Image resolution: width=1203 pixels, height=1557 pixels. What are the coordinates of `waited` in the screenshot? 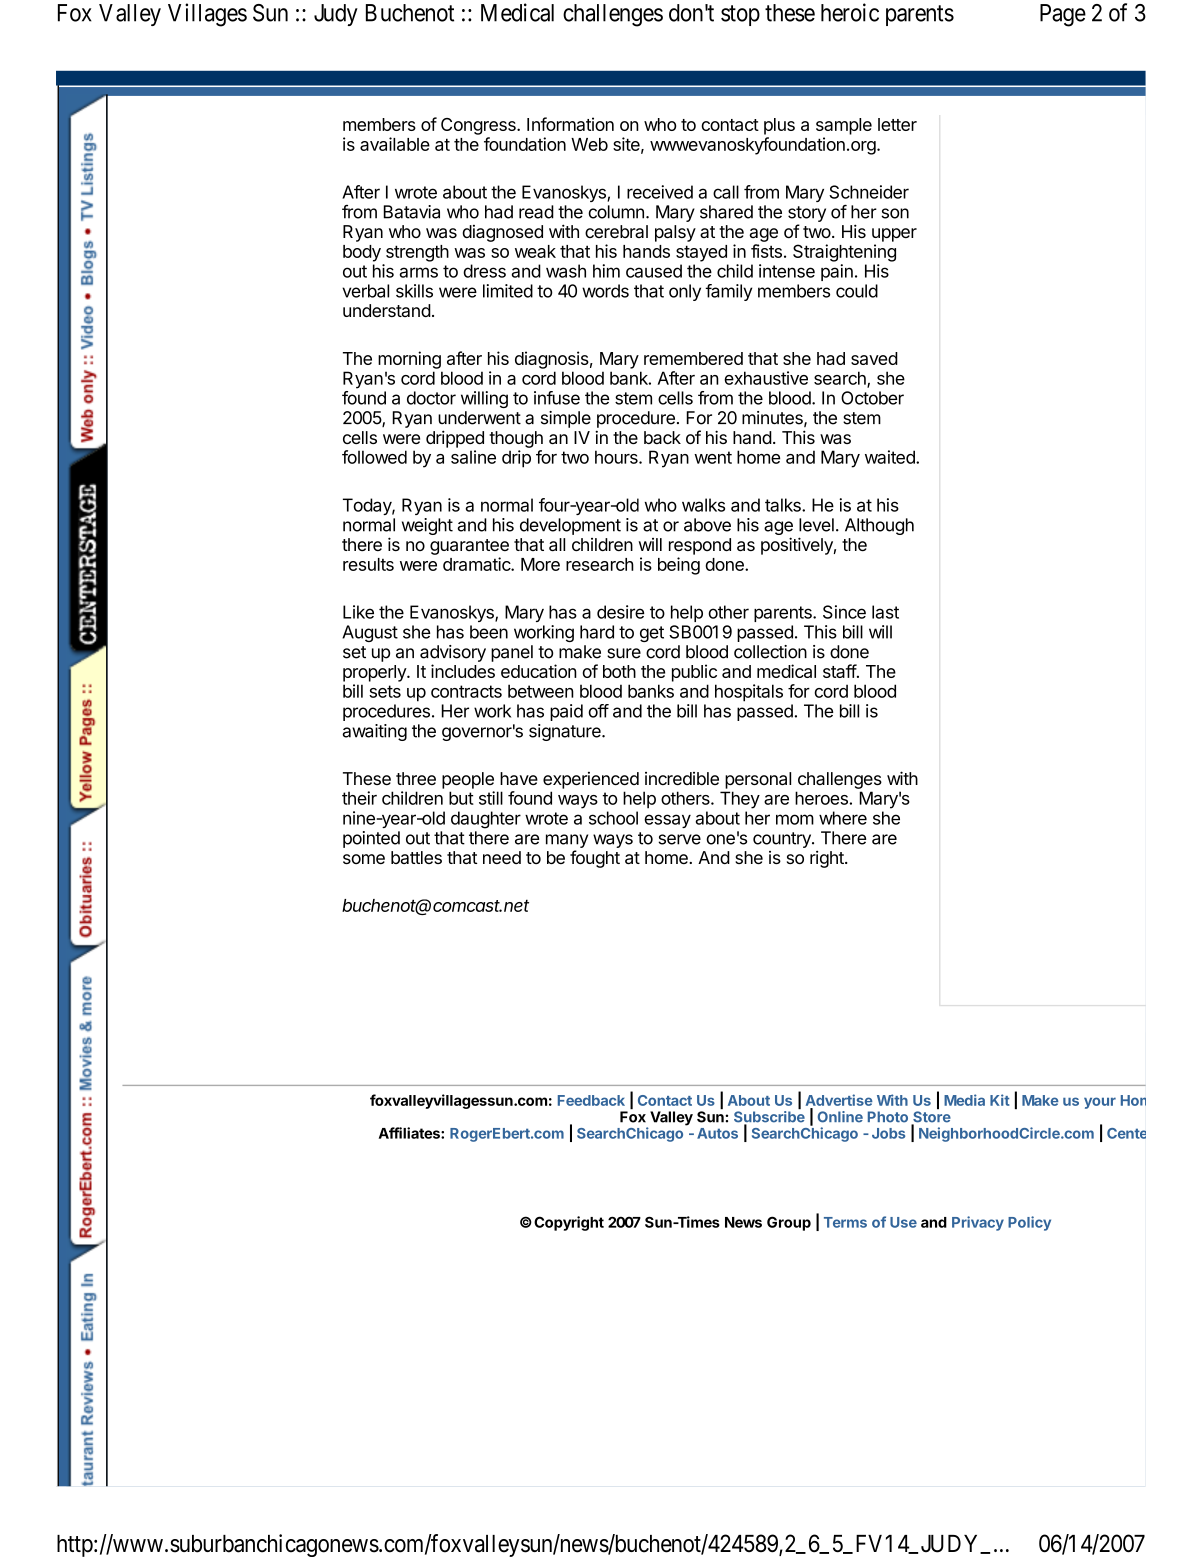 It's located at (891, 457).
